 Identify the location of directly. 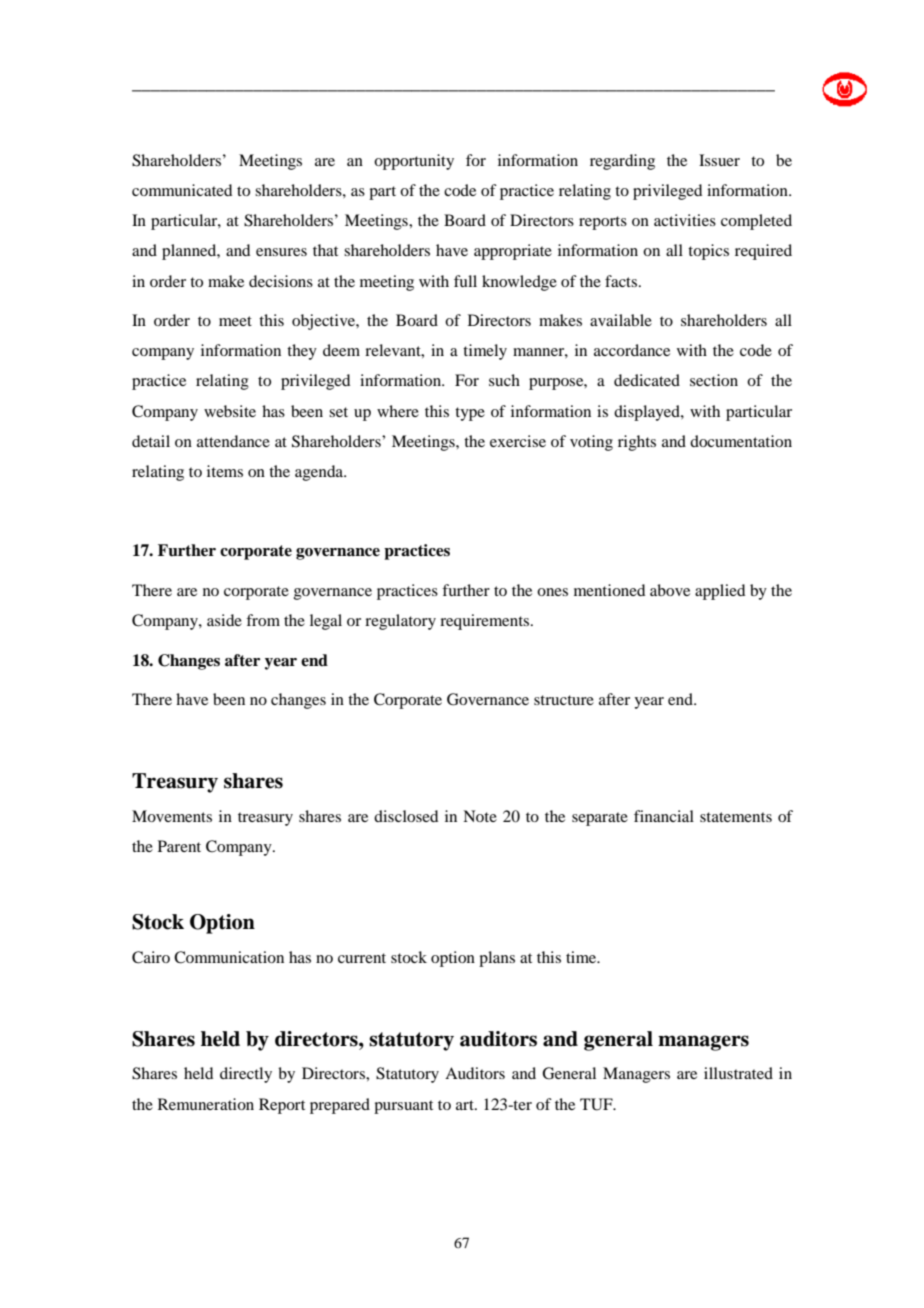
(246, 1075).
